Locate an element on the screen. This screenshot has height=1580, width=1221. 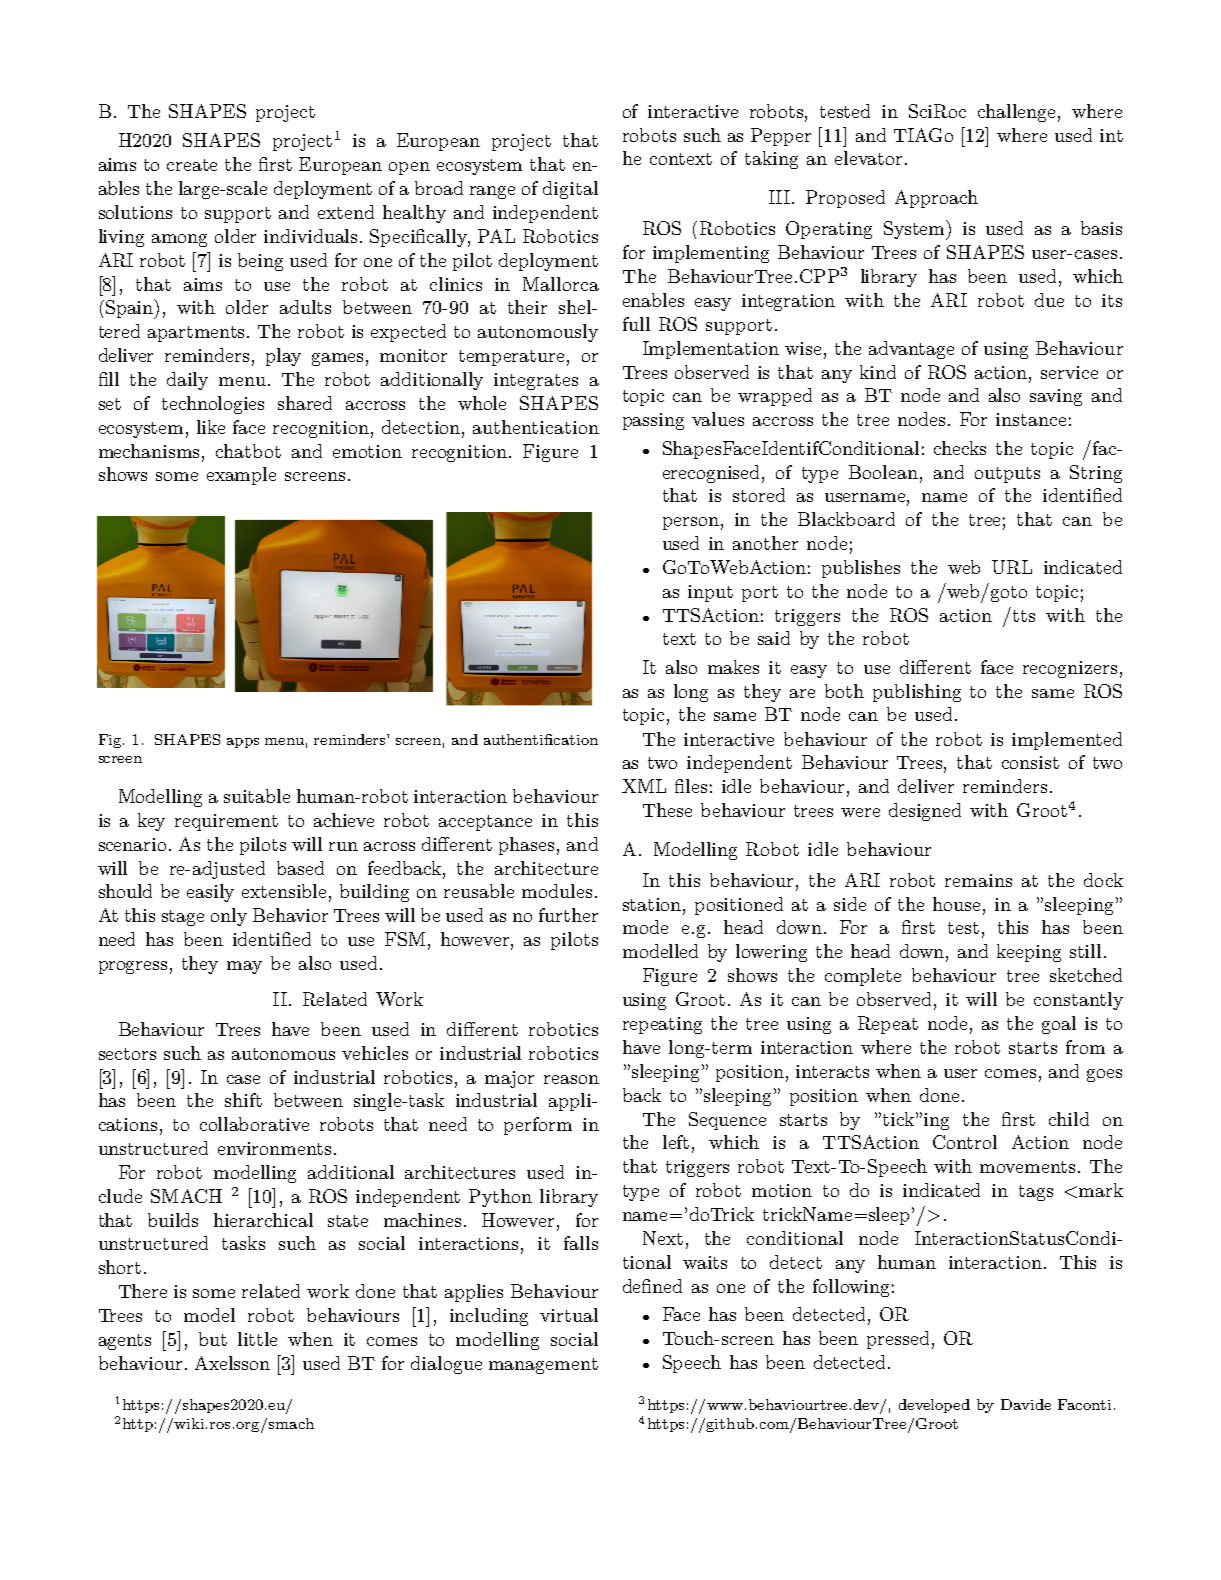
but is located at coordinates (213, 1339).
